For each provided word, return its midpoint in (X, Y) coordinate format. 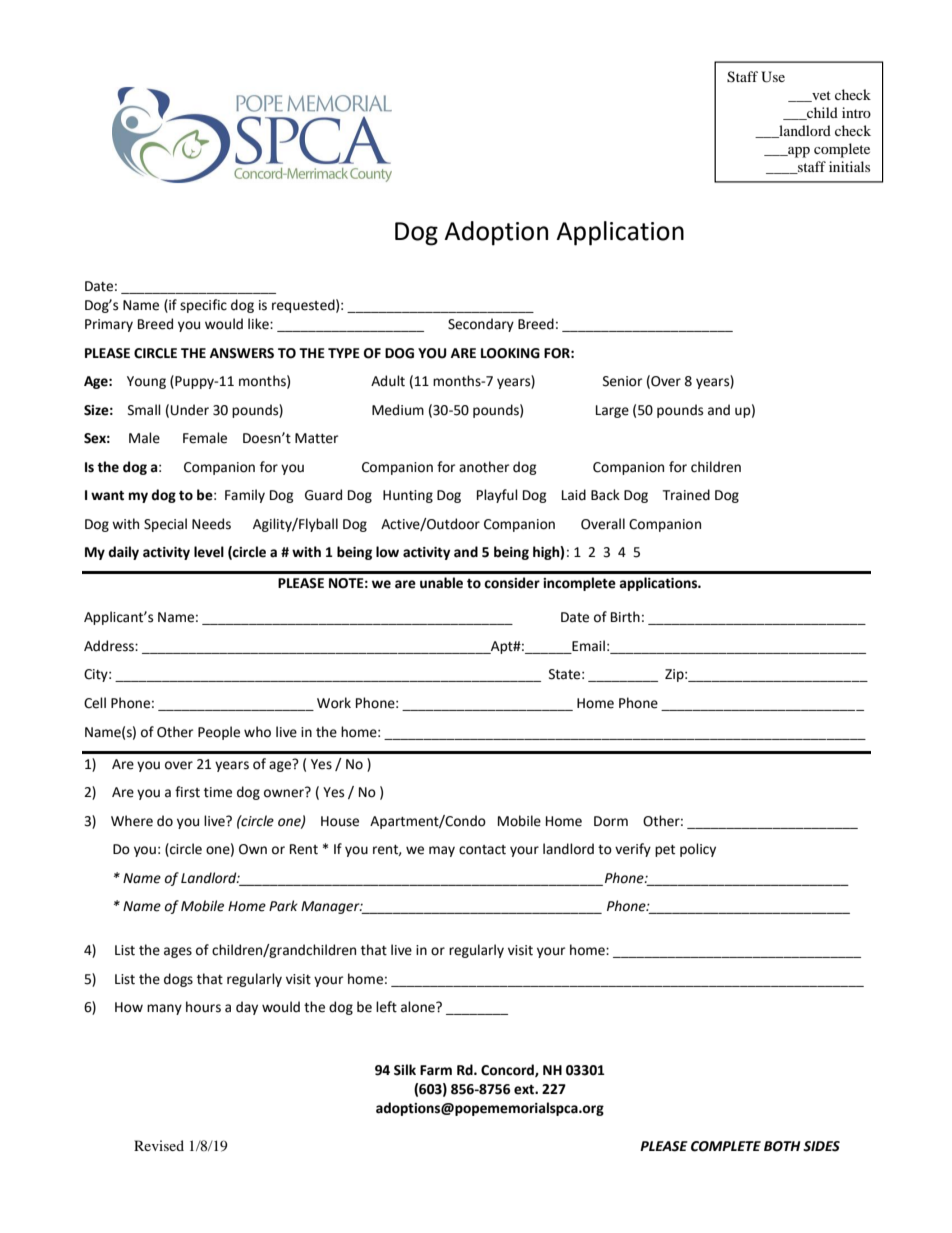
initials (849, 166)
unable (441, 583)
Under (190, 410)
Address (110, 646)
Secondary (481, 325)
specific (203, 306)
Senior (622, 381)
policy (698, 850)
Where (132, 821)
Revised (159, 1145)
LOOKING (510, 353)
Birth (625, 617)
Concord (508, 1070)
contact (482, 850)
